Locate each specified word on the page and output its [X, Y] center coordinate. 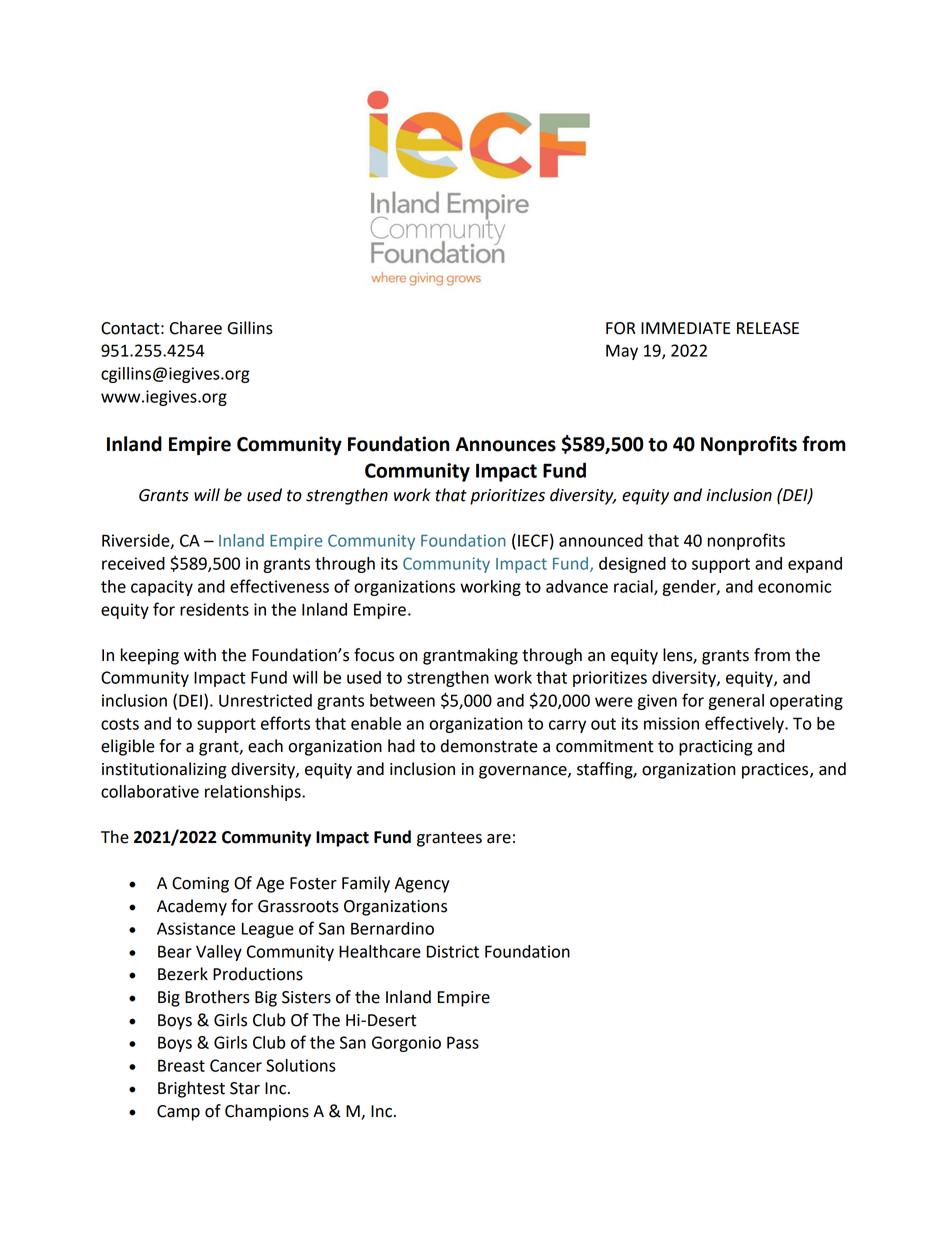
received [133, 563]
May [622, 352]
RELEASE [768, 328]
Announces [505, 444]
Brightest [191, 1089]
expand [815, 565]
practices [776, 771]
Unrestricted [265, 700]
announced [601, 540]
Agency [422, 885]
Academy [192, 907]
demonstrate [489, 746]
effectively [745, 724]
